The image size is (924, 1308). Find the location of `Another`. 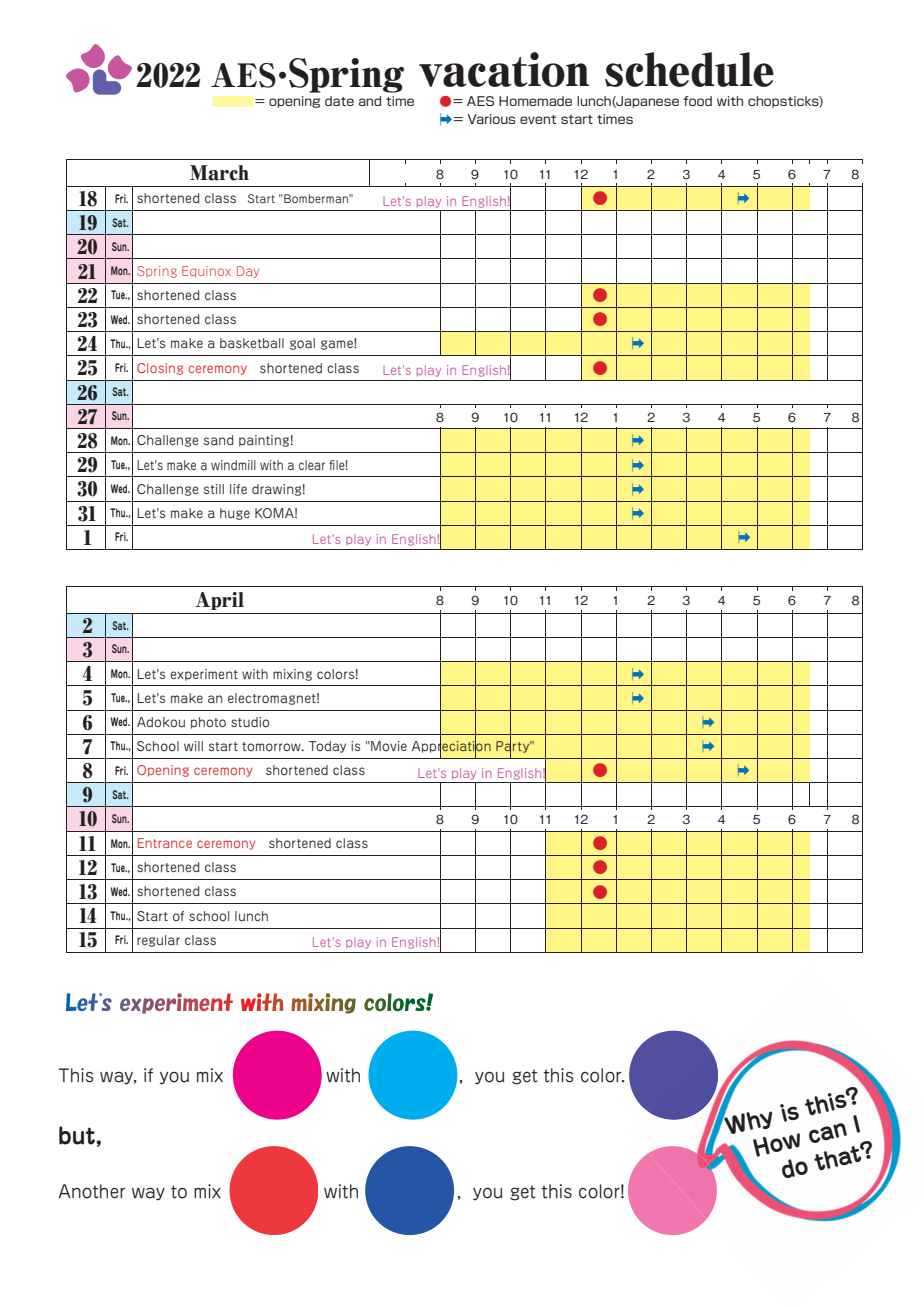

Another is located at coordinates (91, 1191).
